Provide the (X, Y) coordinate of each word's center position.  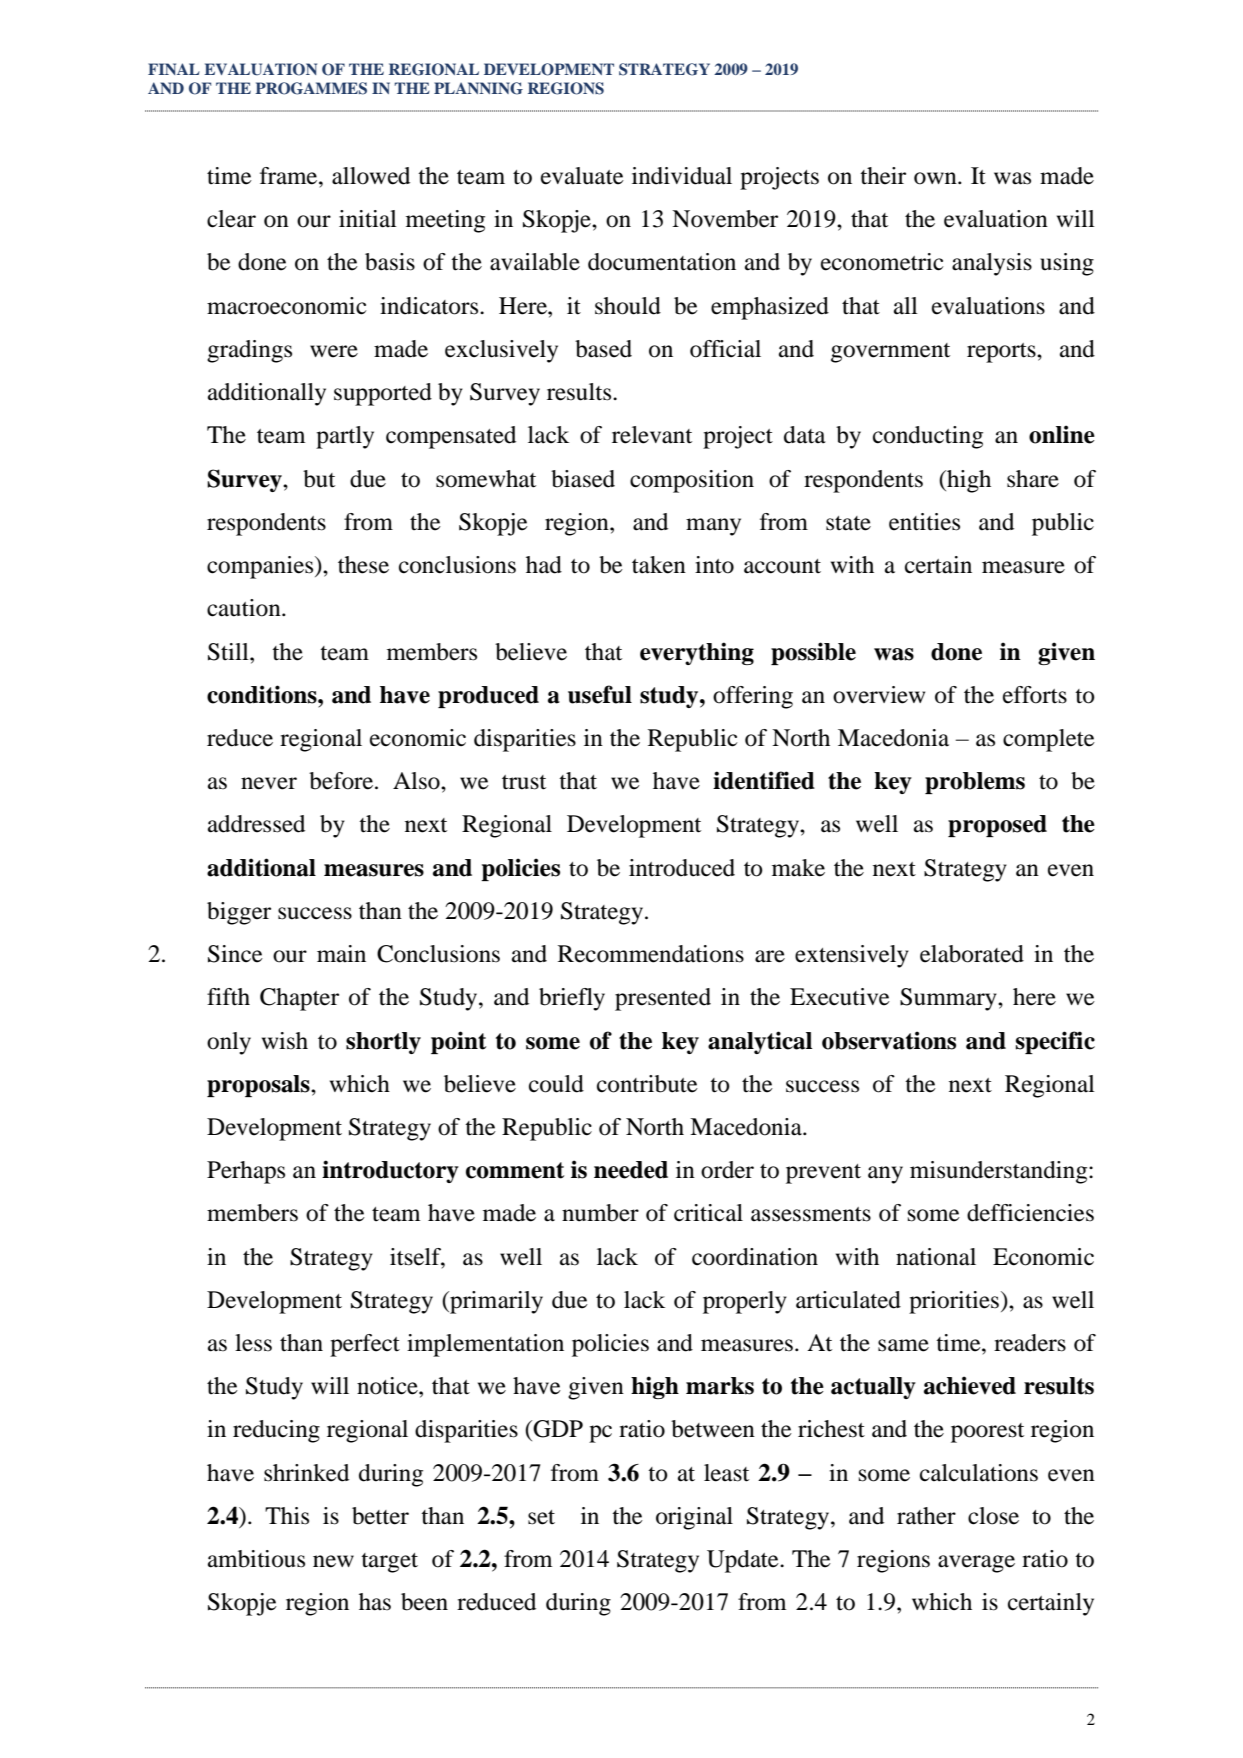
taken (659, 565)
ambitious (256, 1559)
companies (261, 567)
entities (924, 522)
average (976, 1564)
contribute (647, 1084)
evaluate (582, 176)
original (694, 1518)
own (936, 178)
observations (889, 1040)
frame (290, 176)
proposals (259, 1086)
